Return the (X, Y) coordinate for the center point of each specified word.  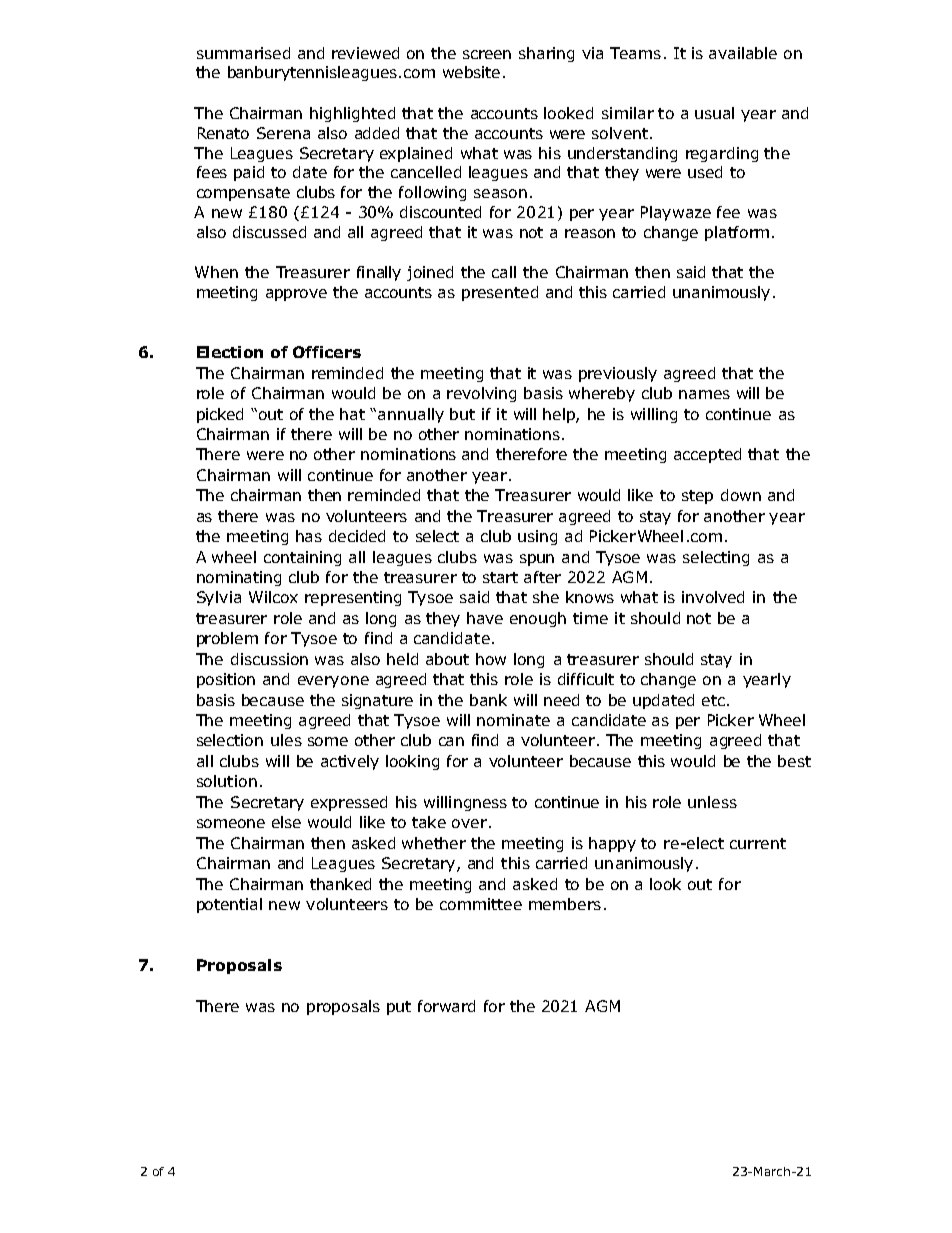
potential (229, 905)
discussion (269, 659)
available (743, 53)
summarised (243, 53)
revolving (481, 394)
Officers (327, 352)
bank (488, 700)
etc (713, 700)
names (704, 394)
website (471, 72)
